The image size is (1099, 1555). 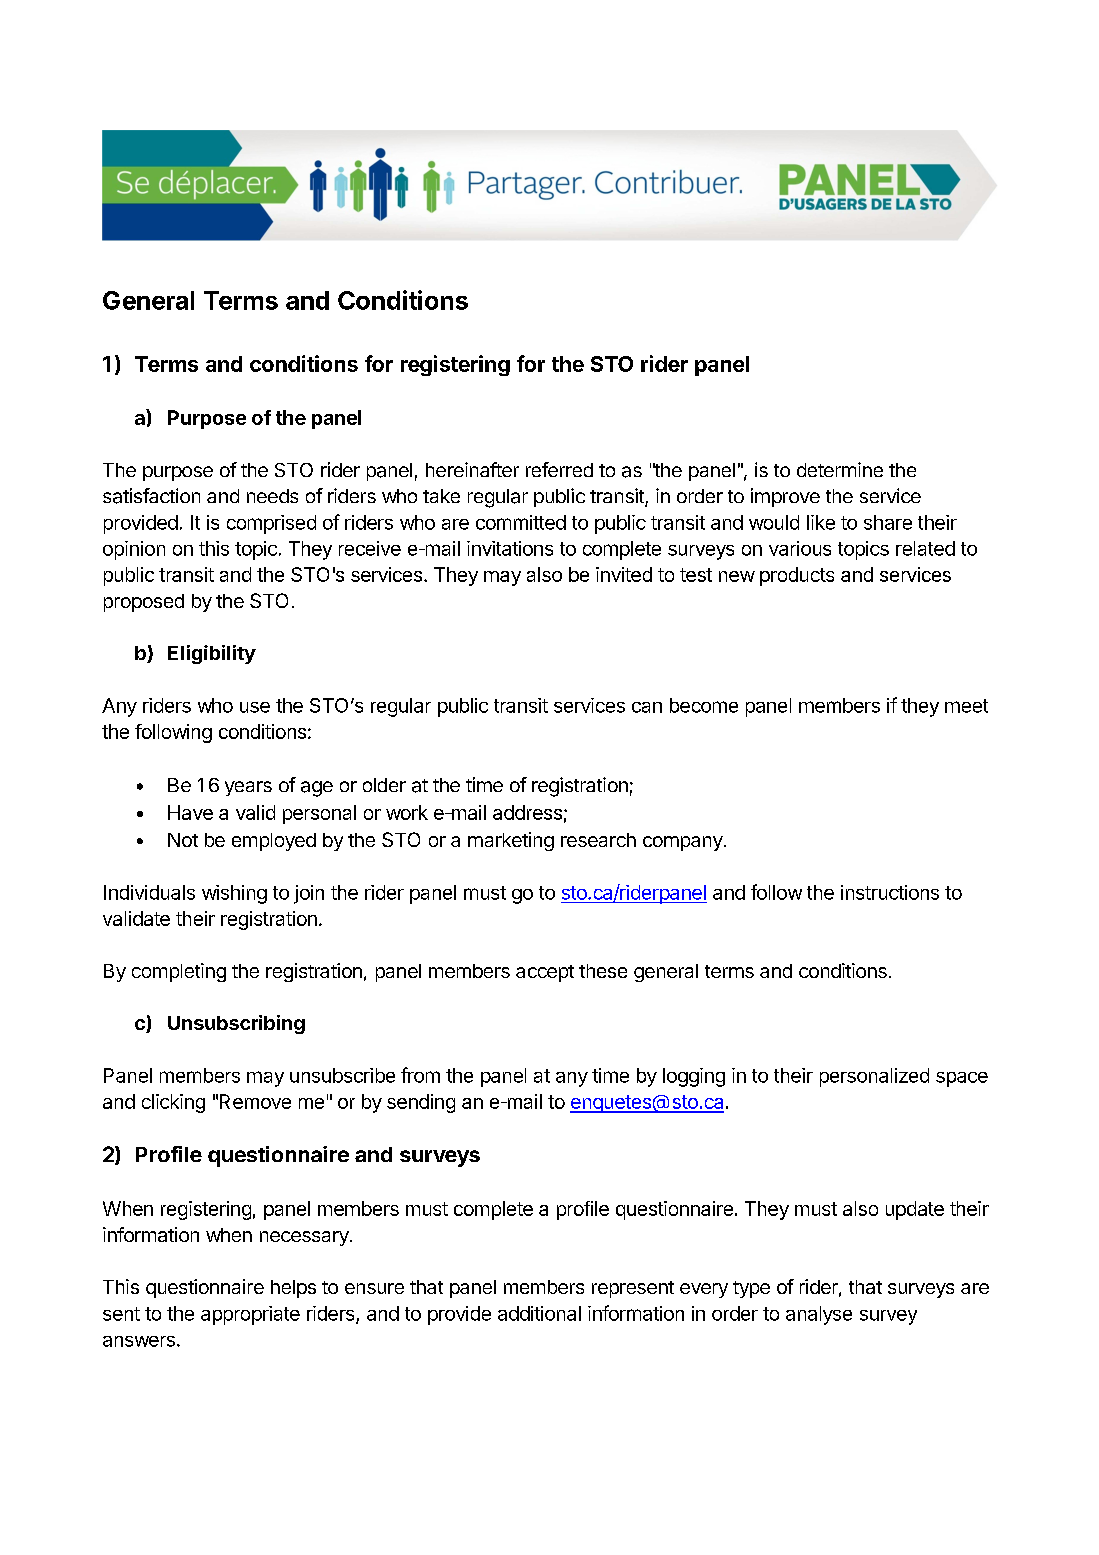 What do you see at coordinates (888, 522) in the screenshot?
I see `share` at bounding box center [888, 522].
